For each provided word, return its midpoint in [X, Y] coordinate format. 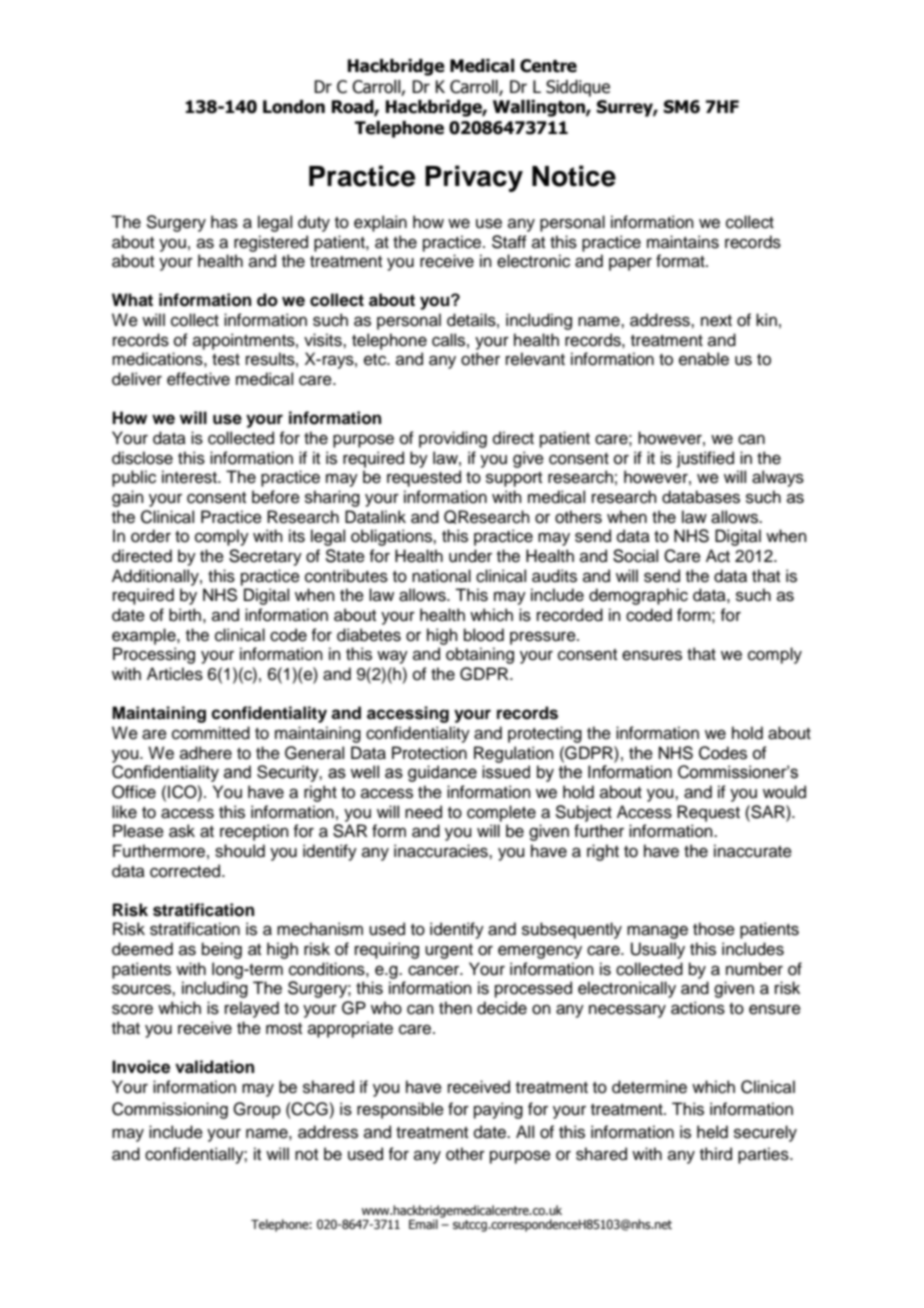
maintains [683, 242]
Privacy [474, 178]
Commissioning [170, 1110]
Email [423, 1224]
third [716, 1154]
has [224, 222]
